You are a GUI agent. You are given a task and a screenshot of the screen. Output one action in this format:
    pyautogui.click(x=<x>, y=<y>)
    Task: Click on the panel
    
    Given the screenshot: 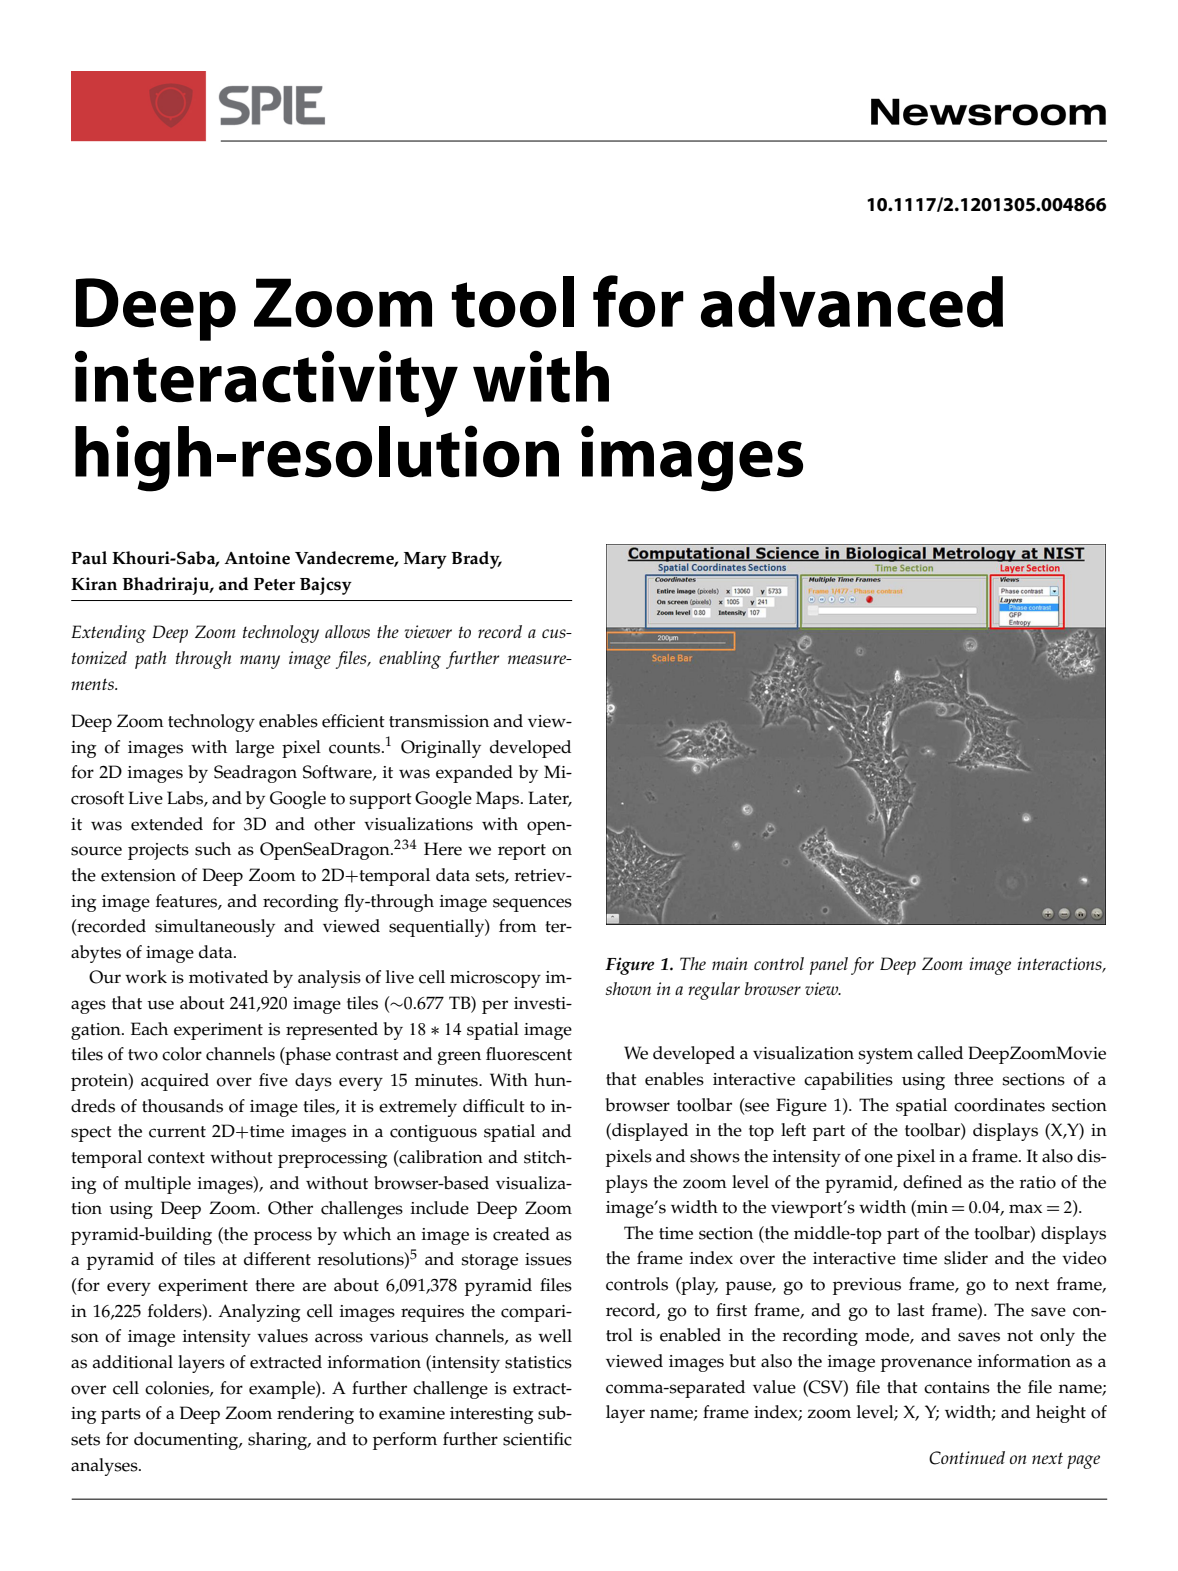 What is the action you would take?
    pyautogui.click(x=829, y=966)
